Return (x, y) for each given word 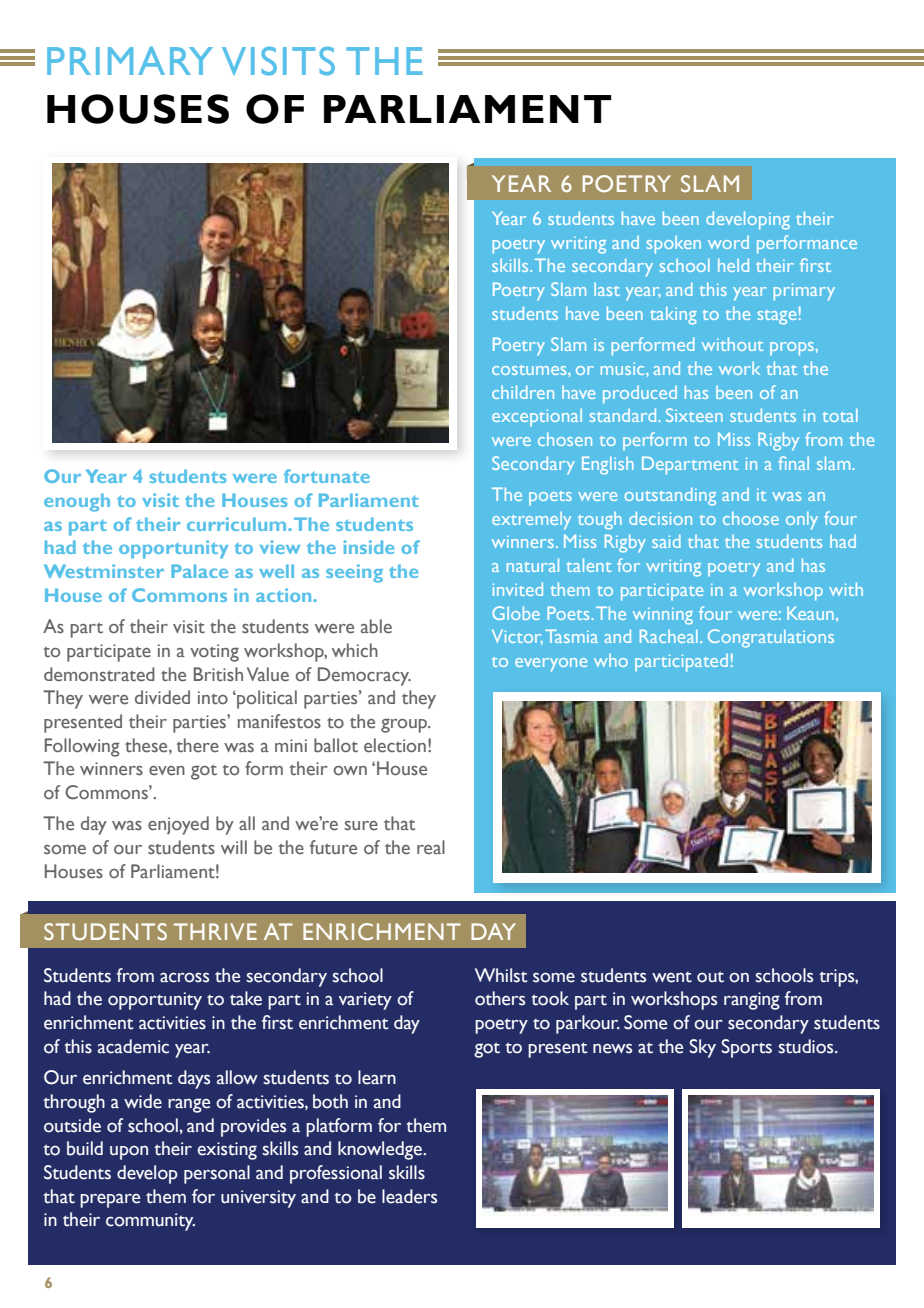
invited (518, 589)
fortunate (327, 476)
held (733, 265)
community (150, 1222)
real (431, 847)
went (672, 977)
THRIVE (215, 931)
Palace (199, 571)
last (607, 289)
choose (751, 518)
